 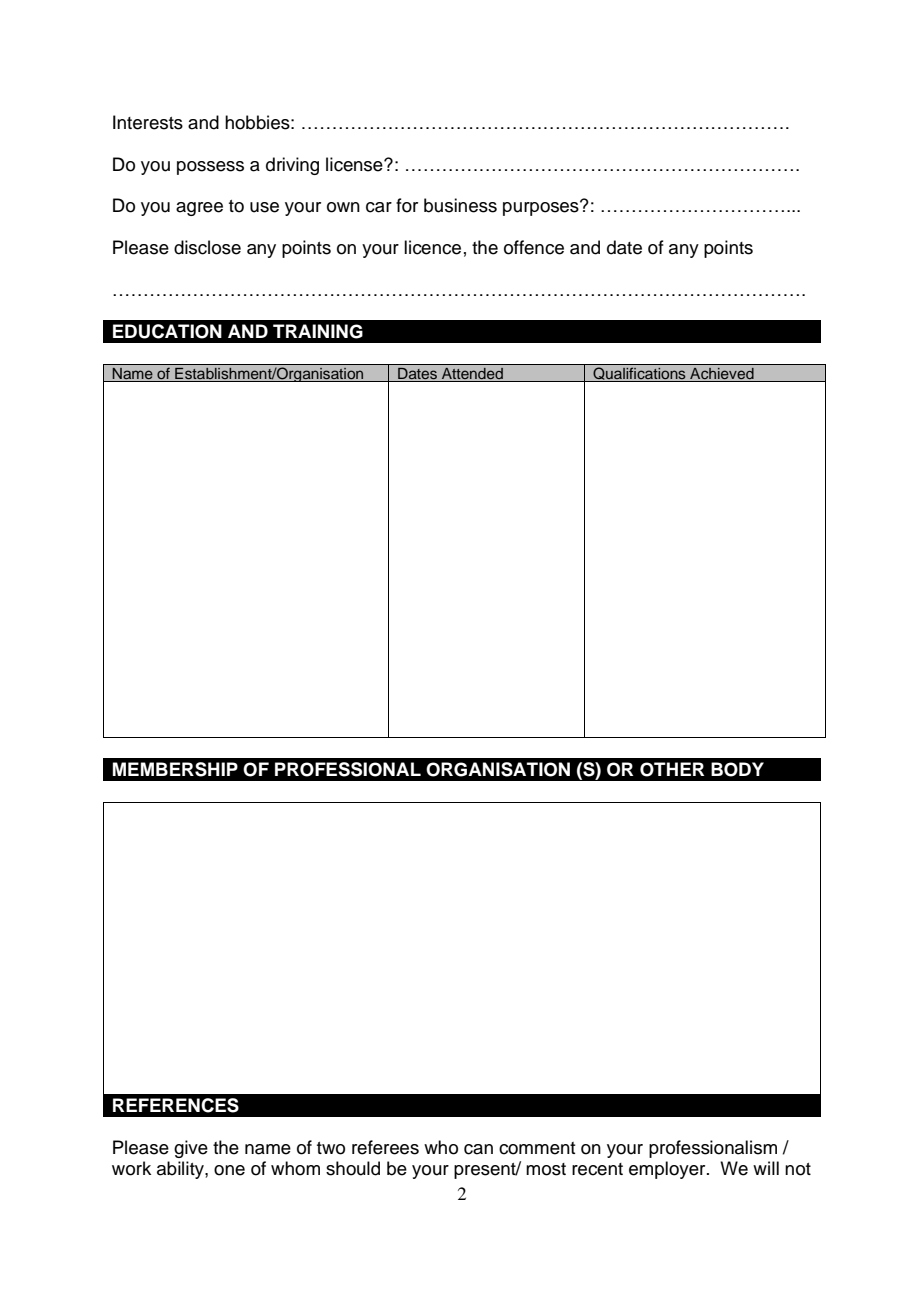 I want to click on TRAINING, so click(x=318, y=331).
